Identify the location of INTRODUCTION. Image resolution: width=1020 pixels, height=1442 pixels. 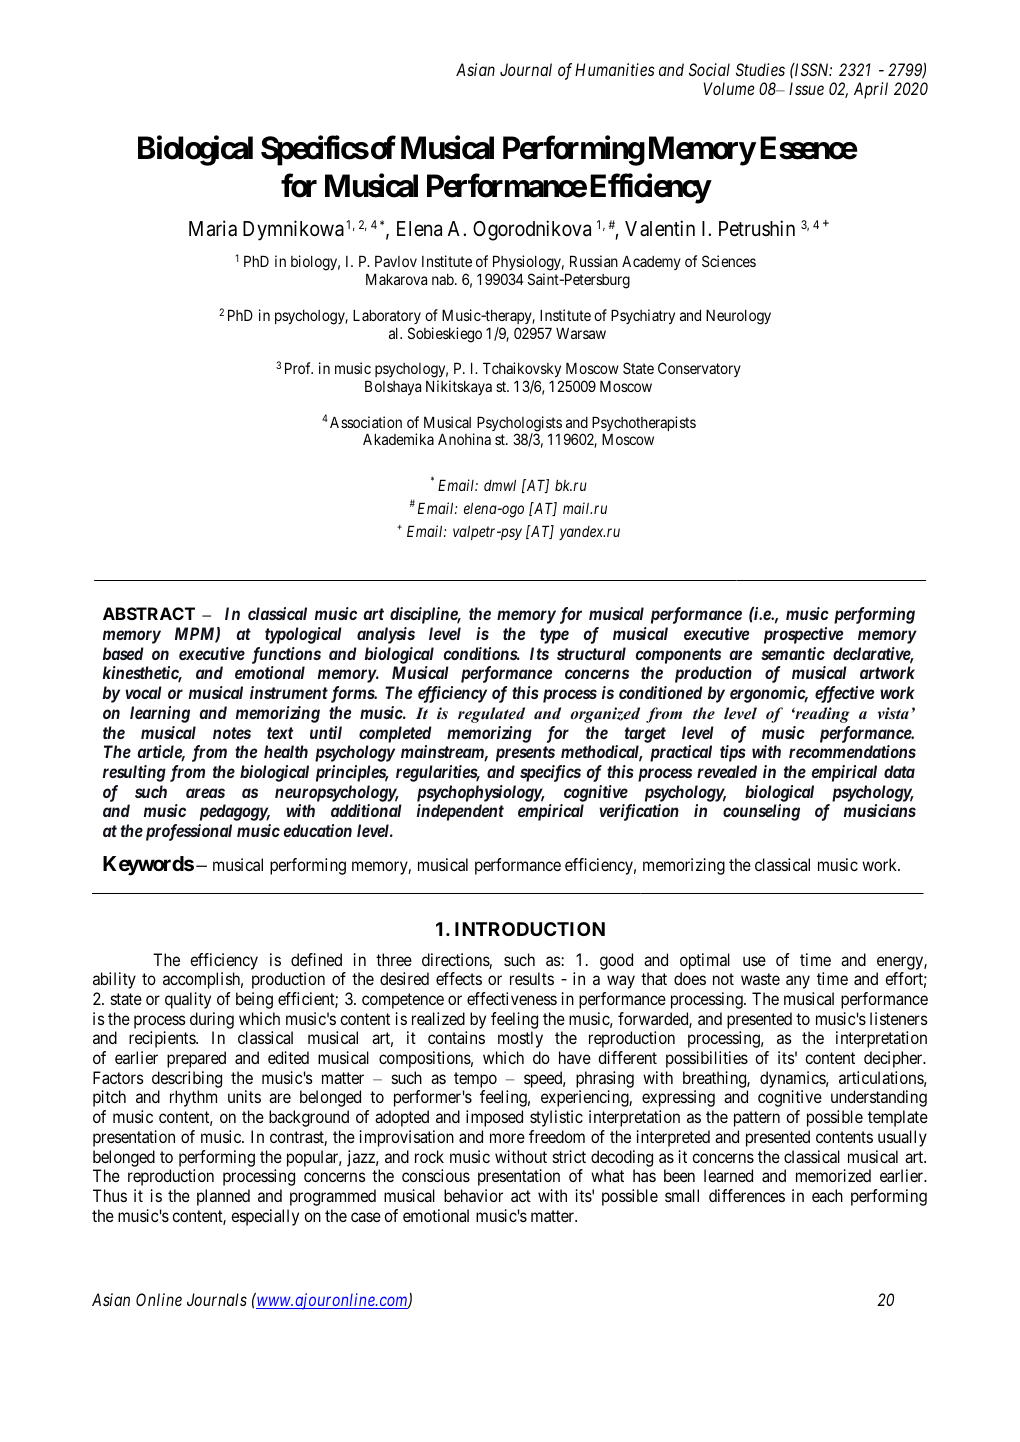
(530, 929).
